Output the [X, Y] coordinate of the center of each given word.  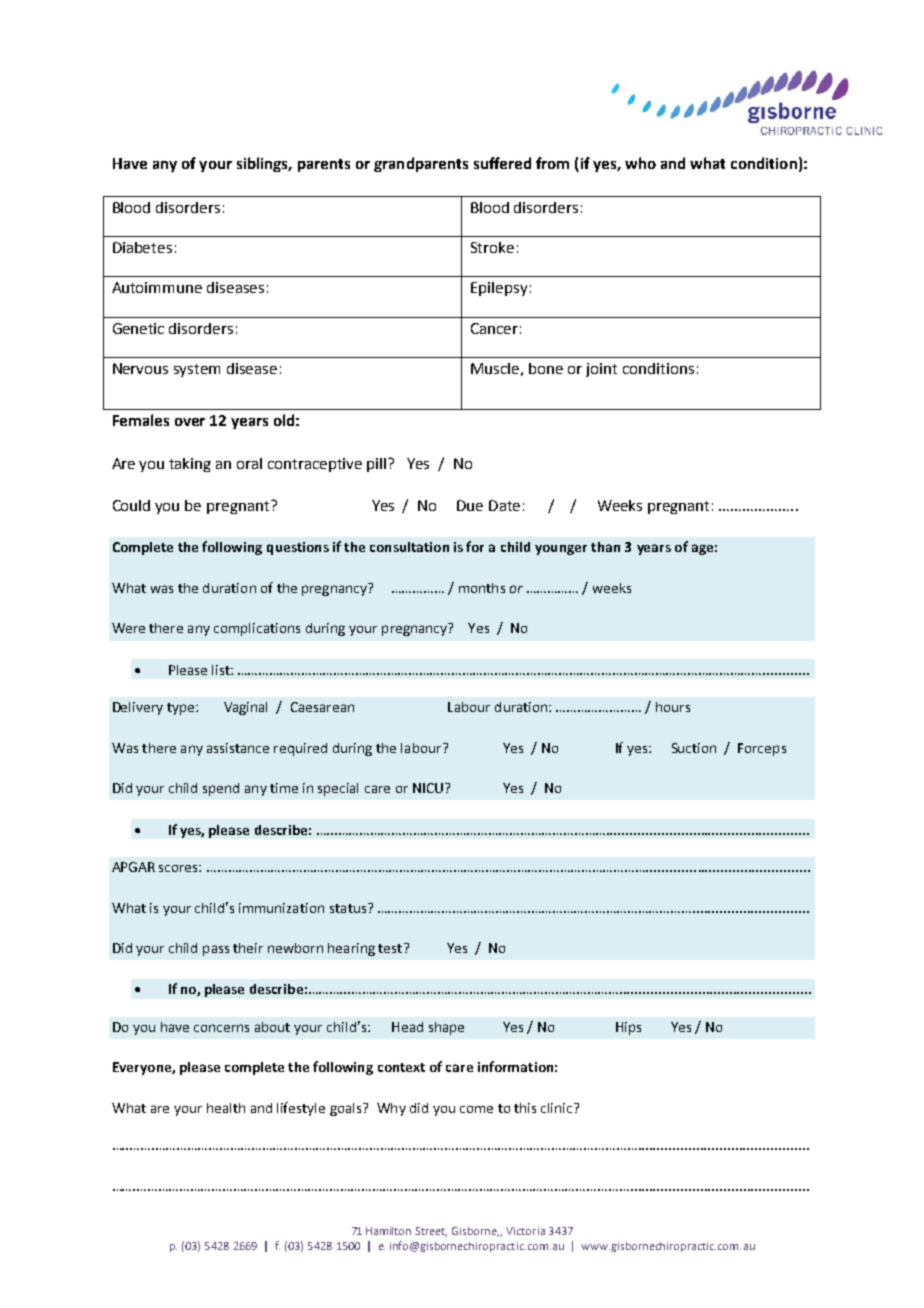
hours [673, 707]
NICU [428, 788]
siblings [264, 164]
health [226, 1108]
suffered [502, 163]
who [640, 163]
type [182, 709]
